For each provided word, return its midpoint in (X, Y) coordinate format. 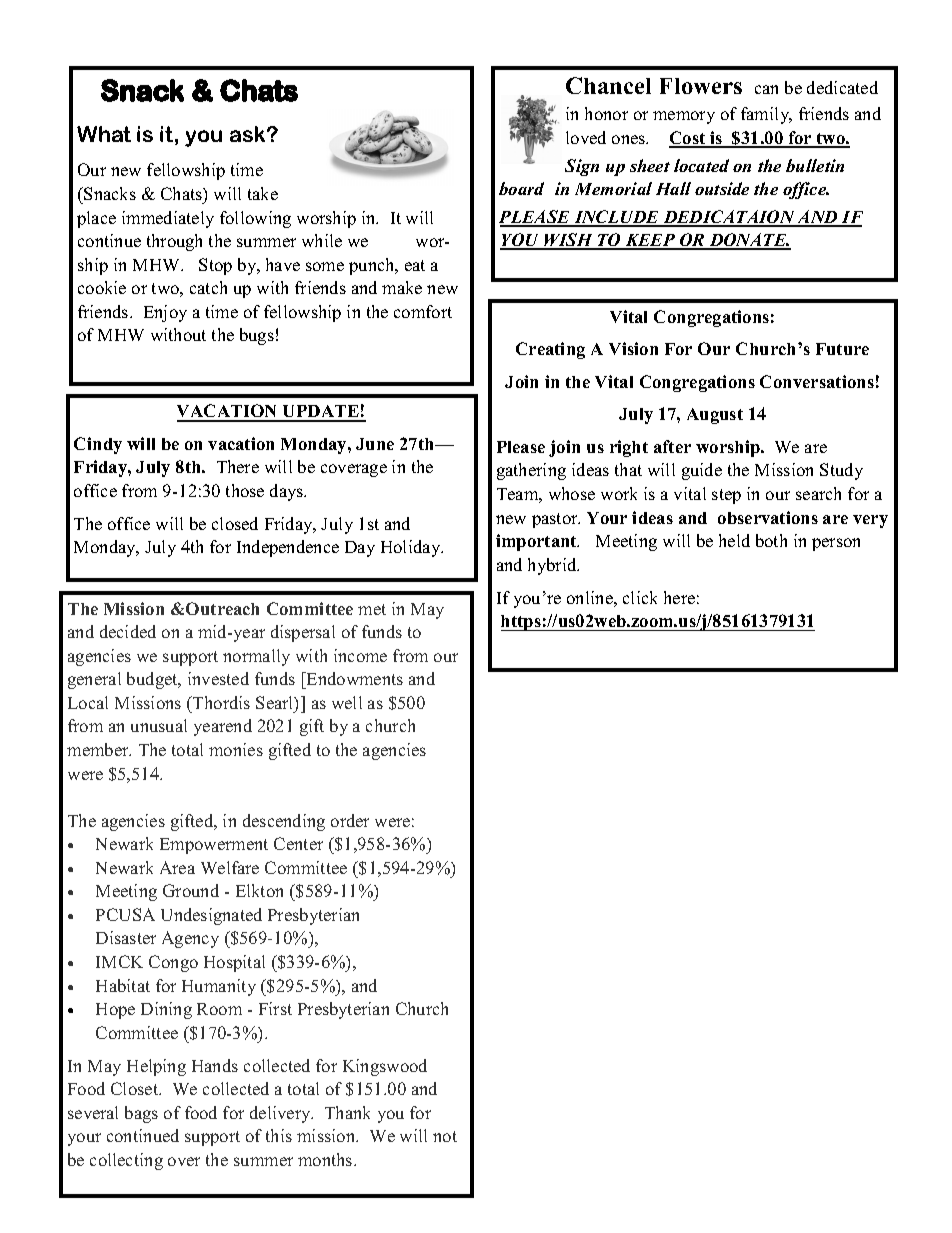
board (521, 188)
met (372, 609)
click (640, 597)
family (766, 115)
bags (141, 1114)
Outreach (222, 608)
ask (249, 134)
